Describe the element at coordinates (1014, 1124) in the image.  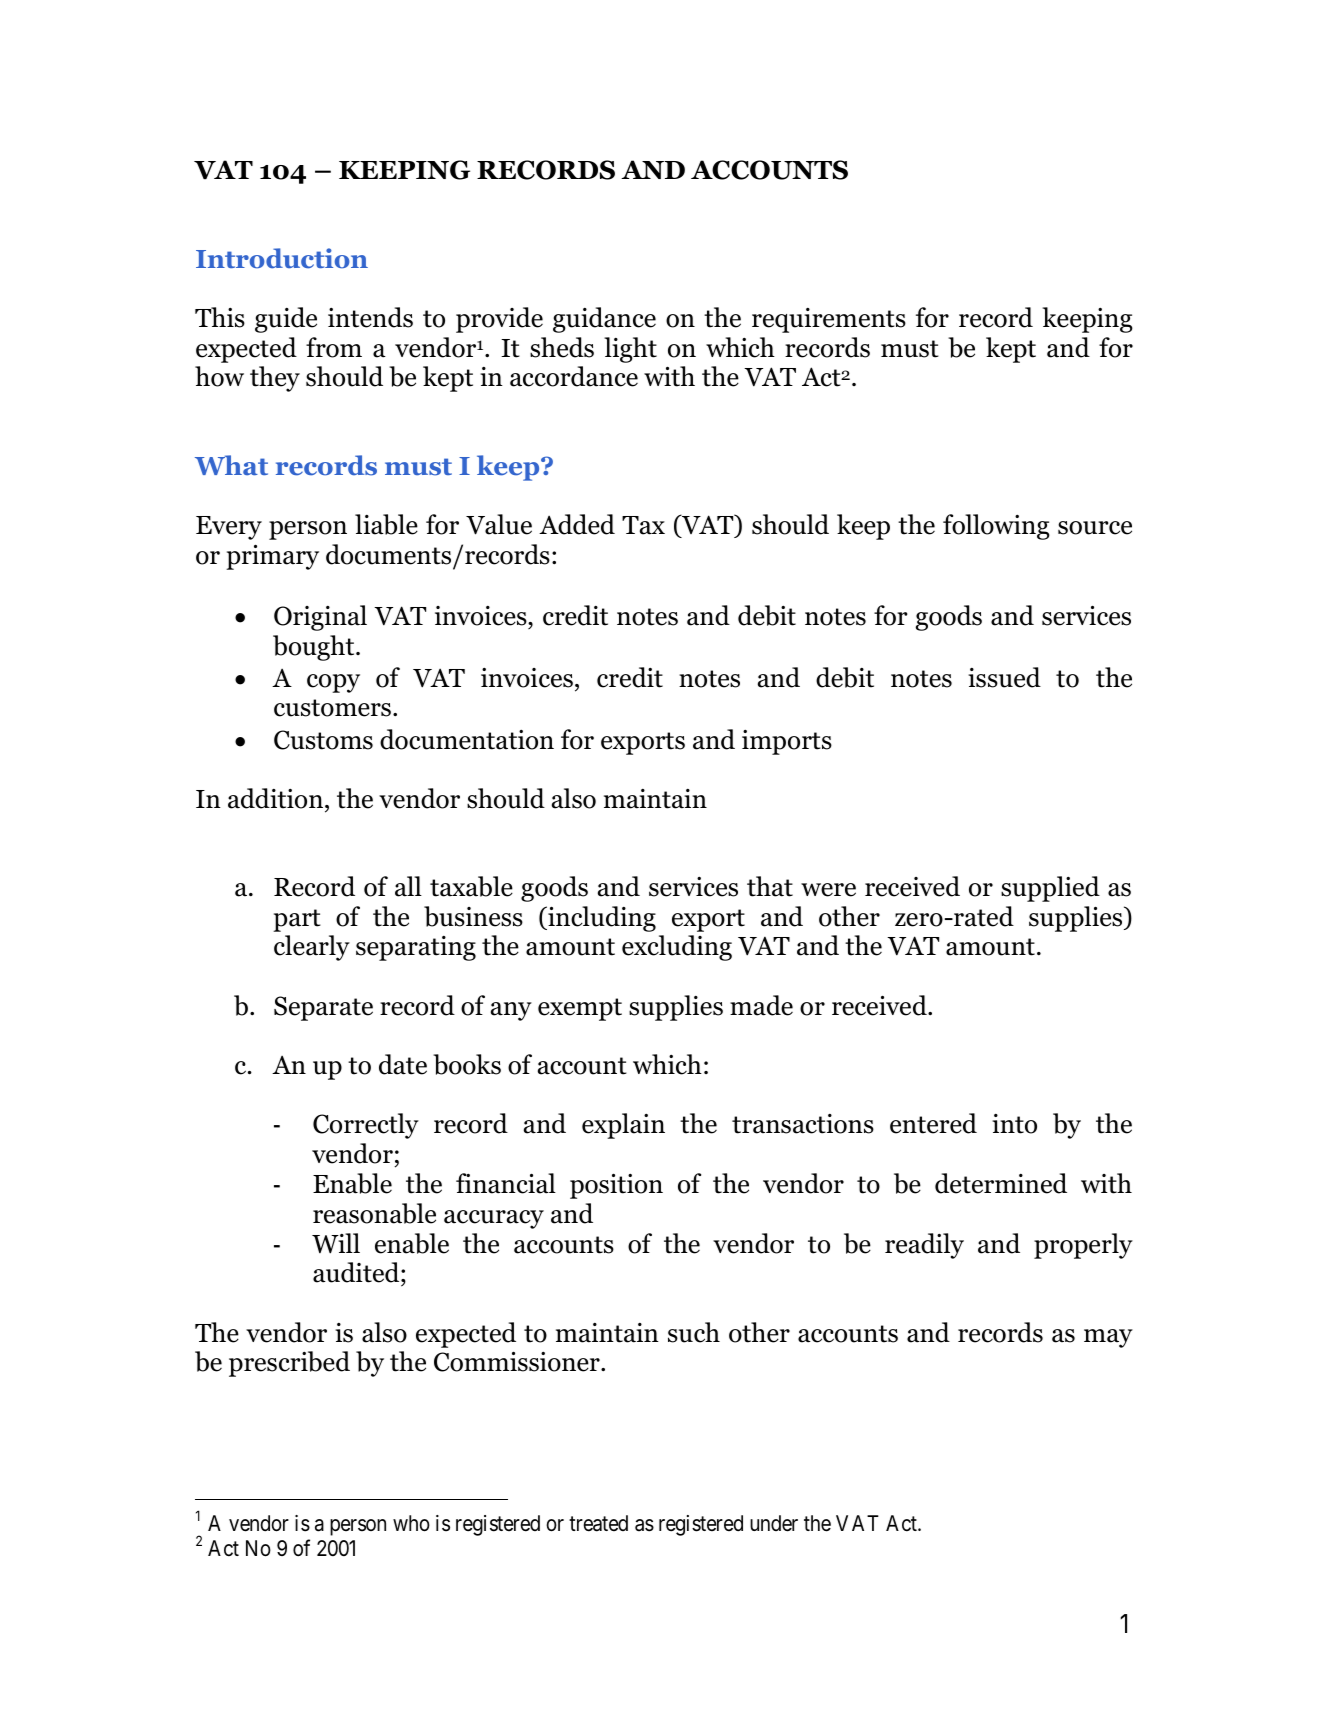
I see `into` at that location.
